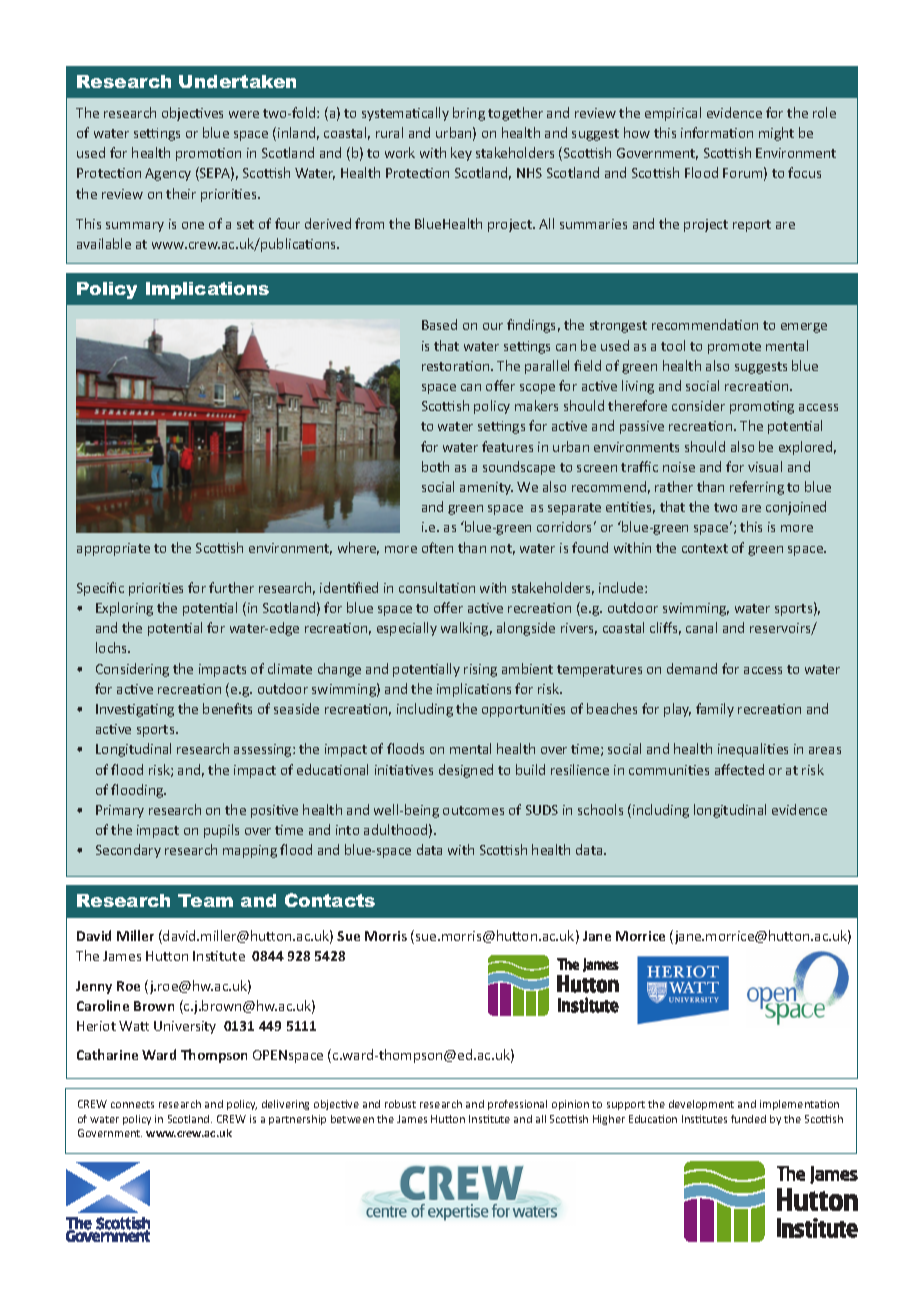 Image resolution: width=924 pixels, height=1308 pixels. Describe the element at coordinates (701, 627) in the image. I see `canal` at that location.
